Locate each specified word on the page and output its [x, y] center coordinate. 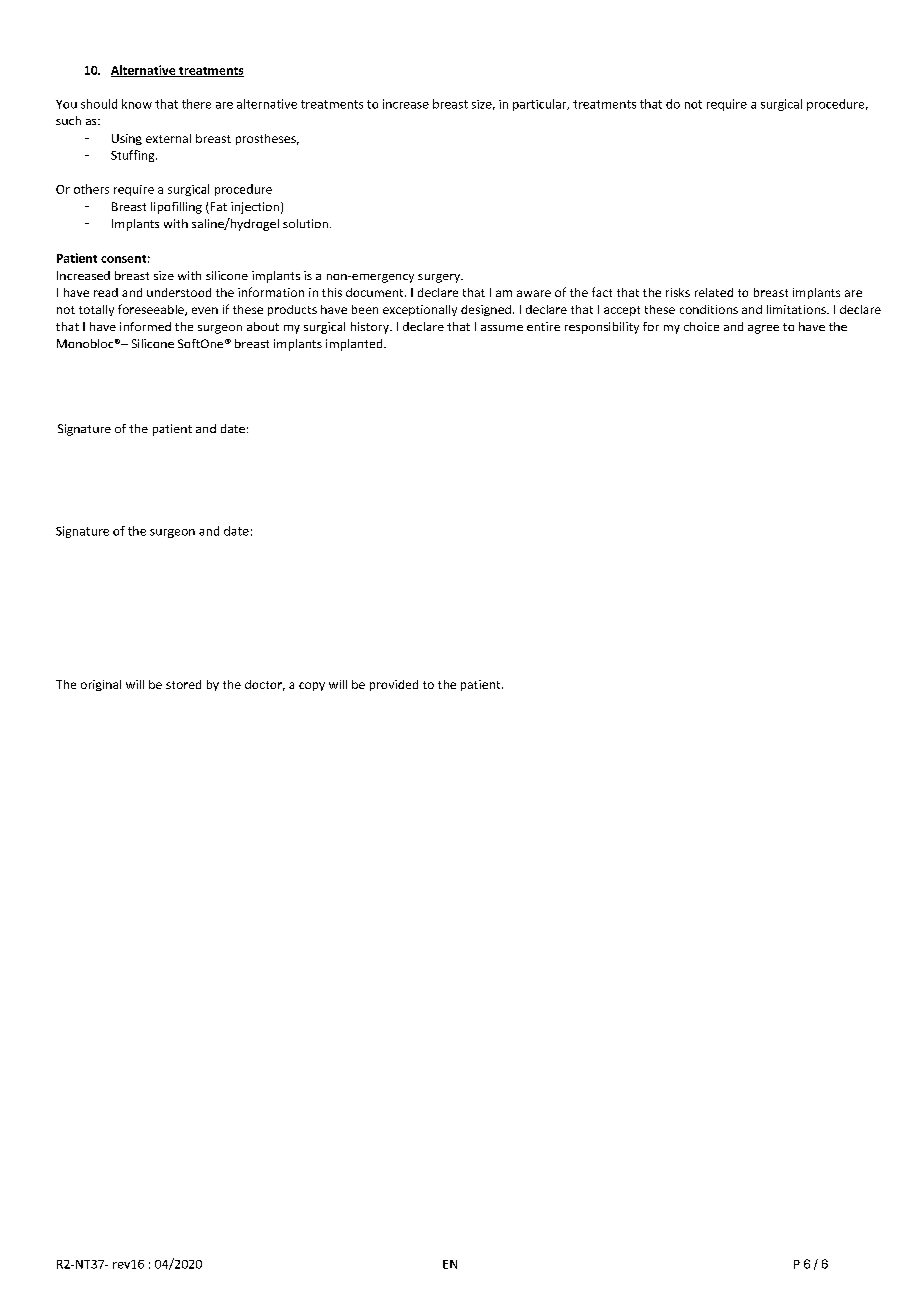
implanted [355, 345]
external [168, 138]
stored [183, 684]
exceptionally [420, 310]
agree [763, 329]
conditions [709, 309]
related [714, 292]
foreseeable [152, 310]
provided [394, 685]
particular [541, 105]
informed [145, 326]
